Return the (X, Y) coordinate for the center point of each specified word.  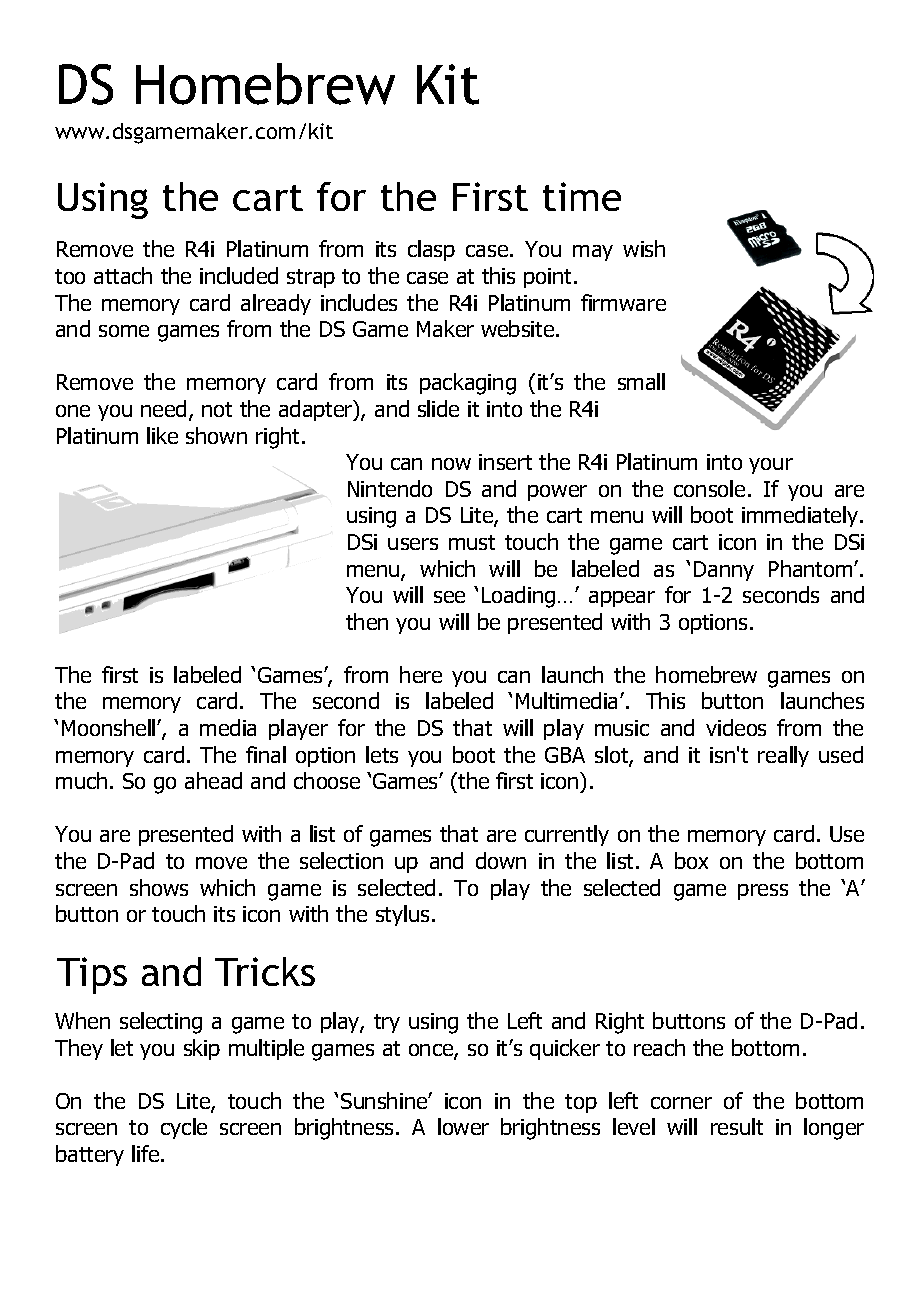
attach (123, 275)
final (266, 754)
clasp (431, 250)
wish (644, 248)
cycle (184, 1128)
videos (736, 727)
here (421, 674)
